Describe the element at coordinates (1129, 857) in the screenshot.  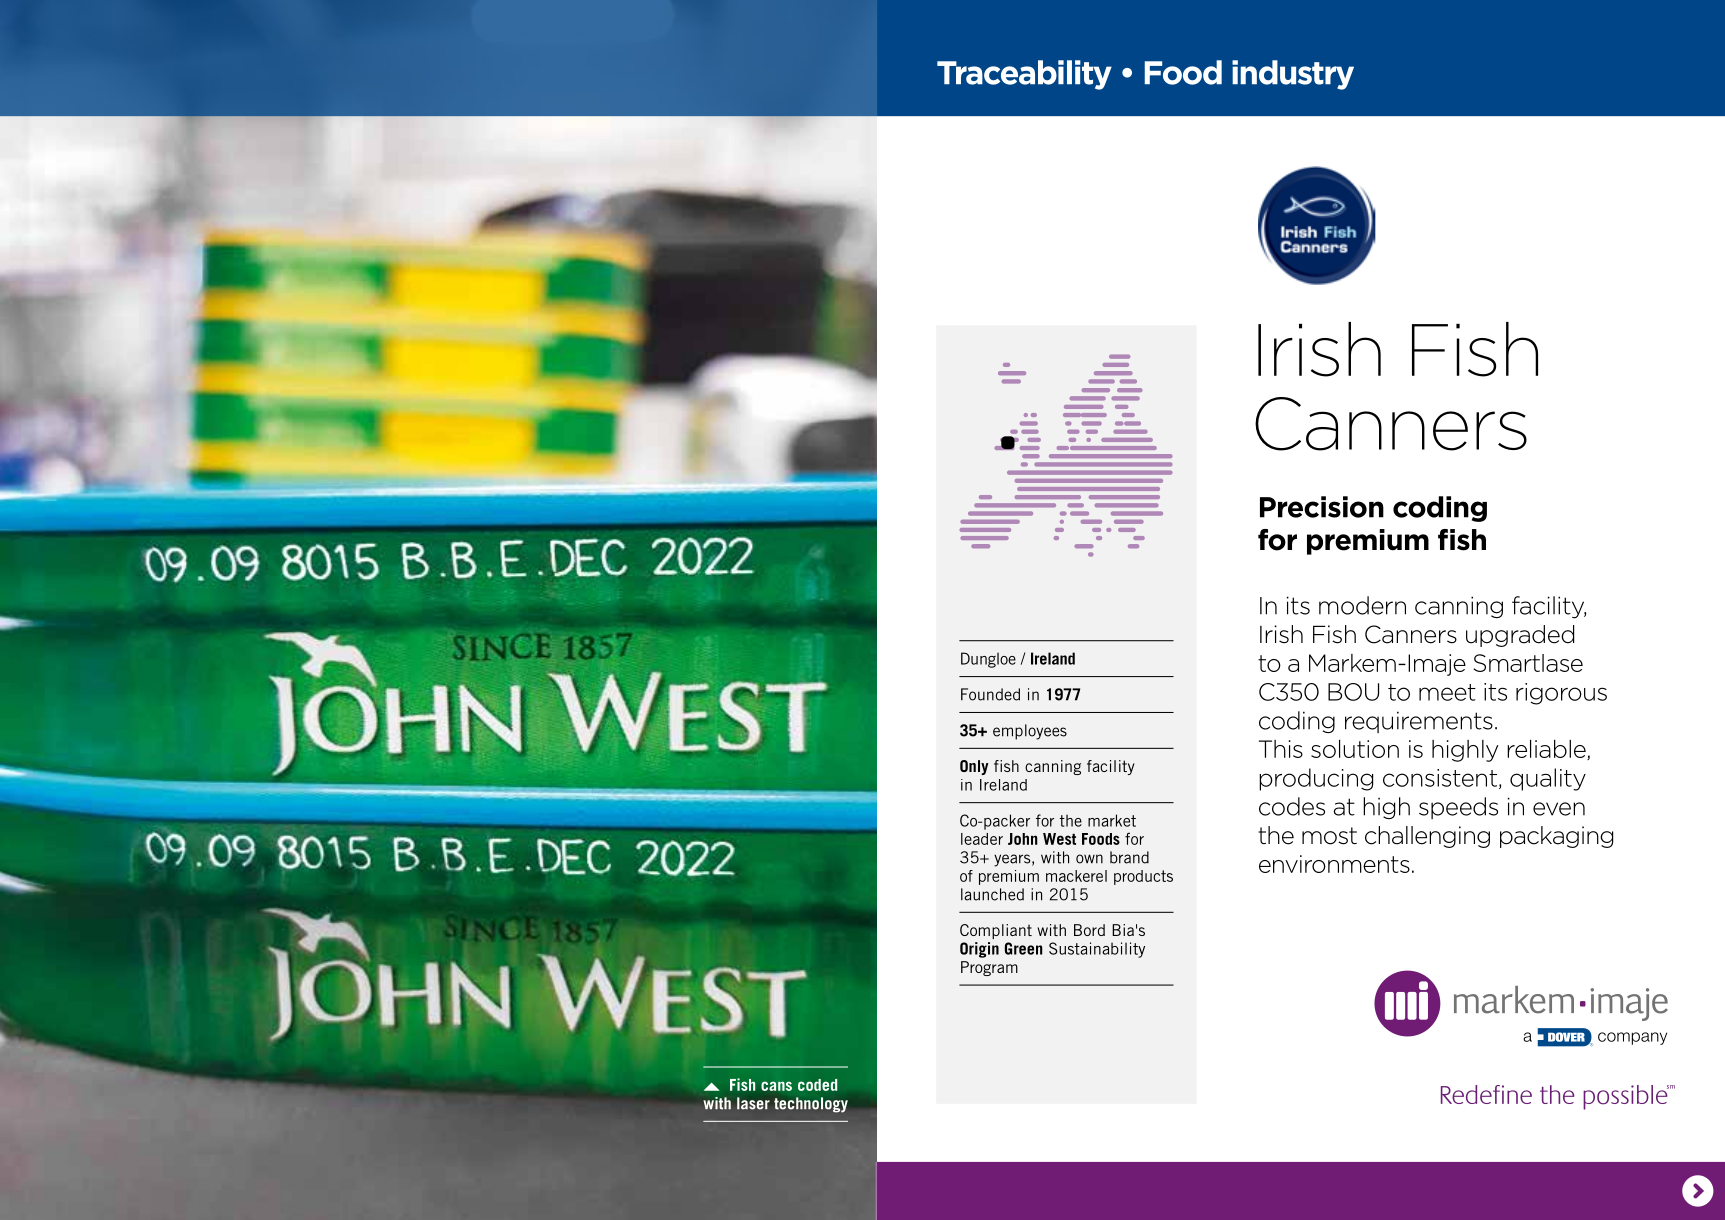
I see `brand` at that location.
